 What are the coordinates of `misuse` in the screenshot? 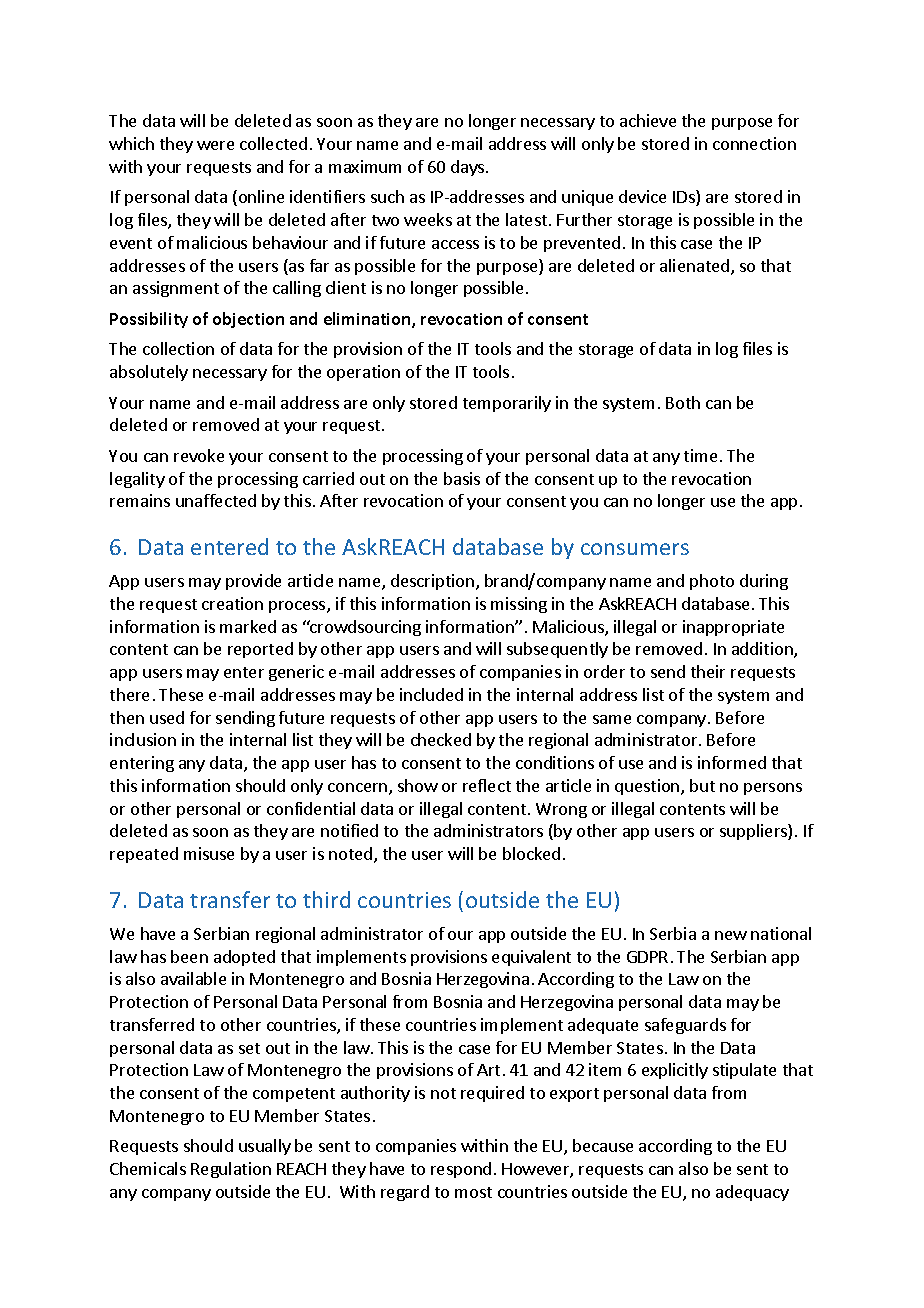 It's located at (209, 853).
